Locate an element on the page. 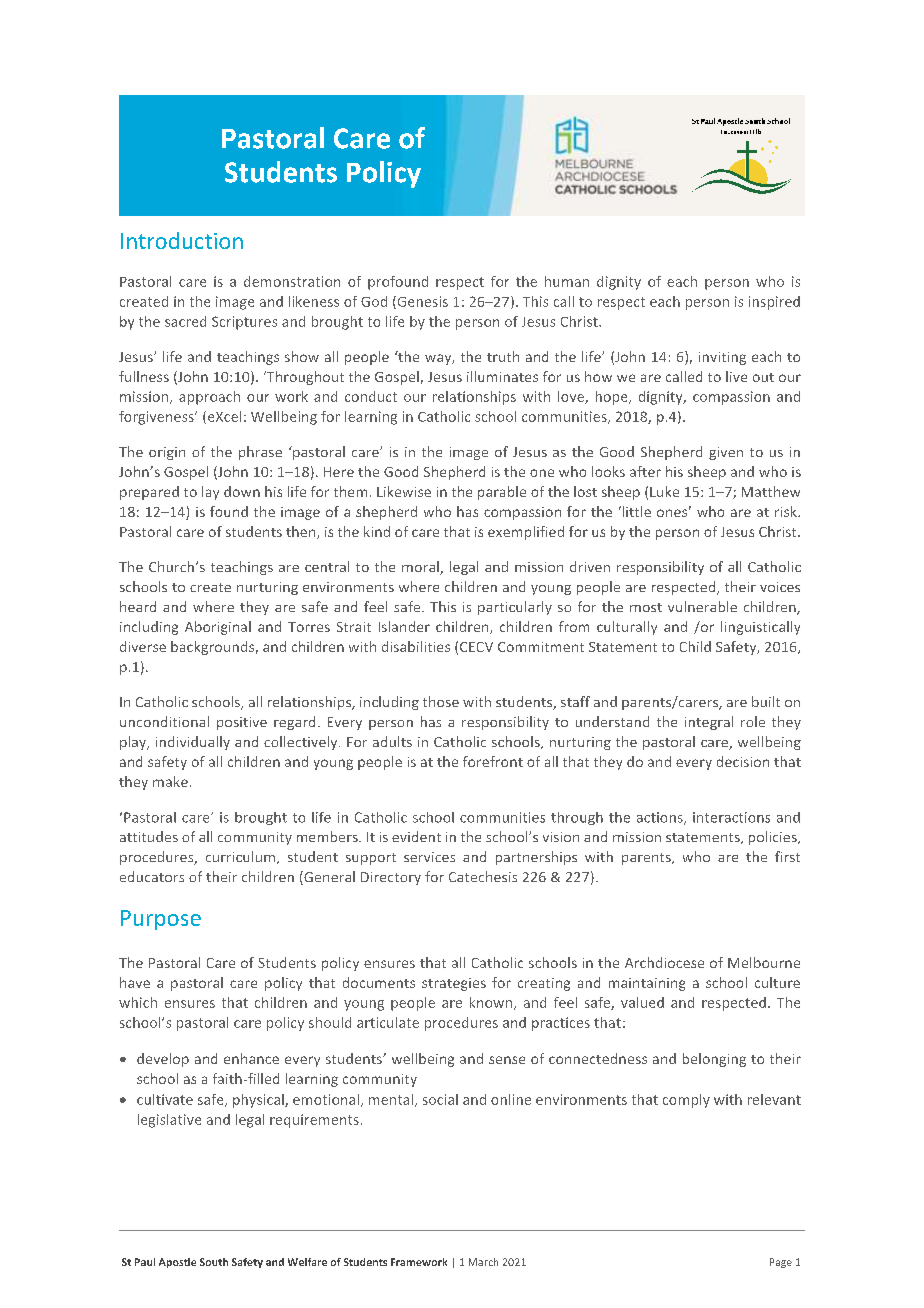 The height and width of the page is (1308, 924). Page is located at coordinates (781, 1263).
